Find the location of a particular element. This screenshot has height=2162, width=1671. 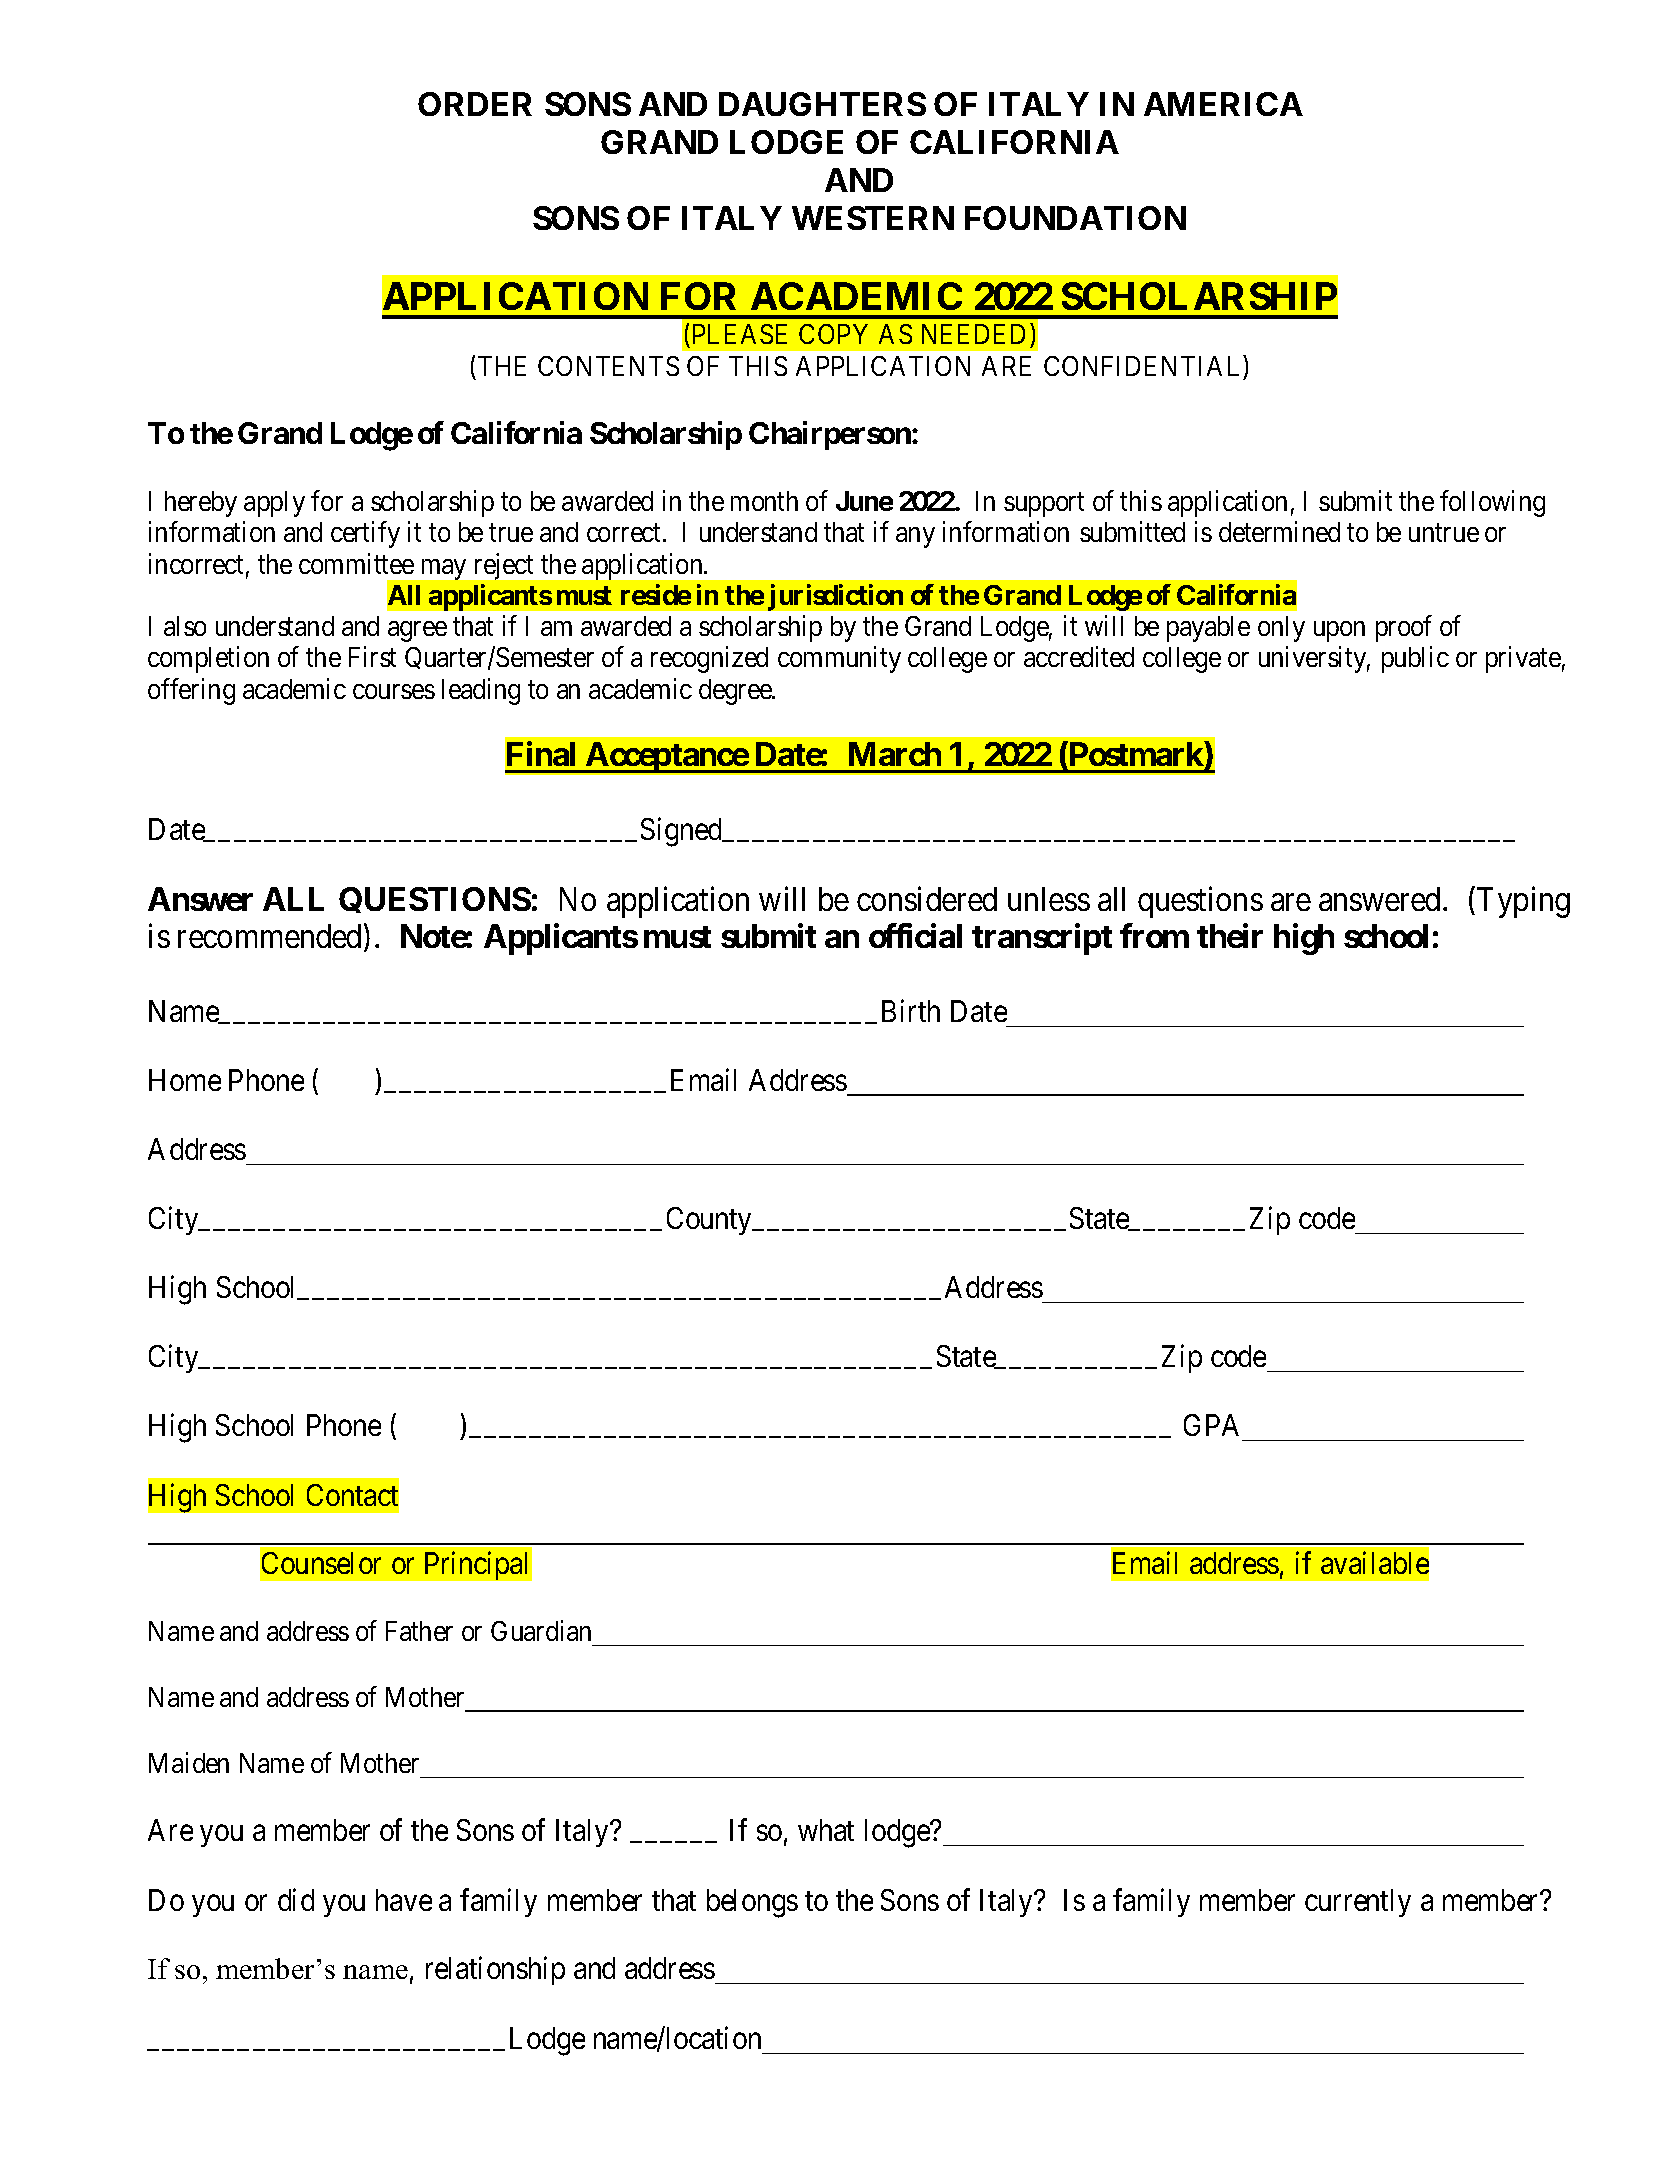

community is located at coordinates (839, 660).
